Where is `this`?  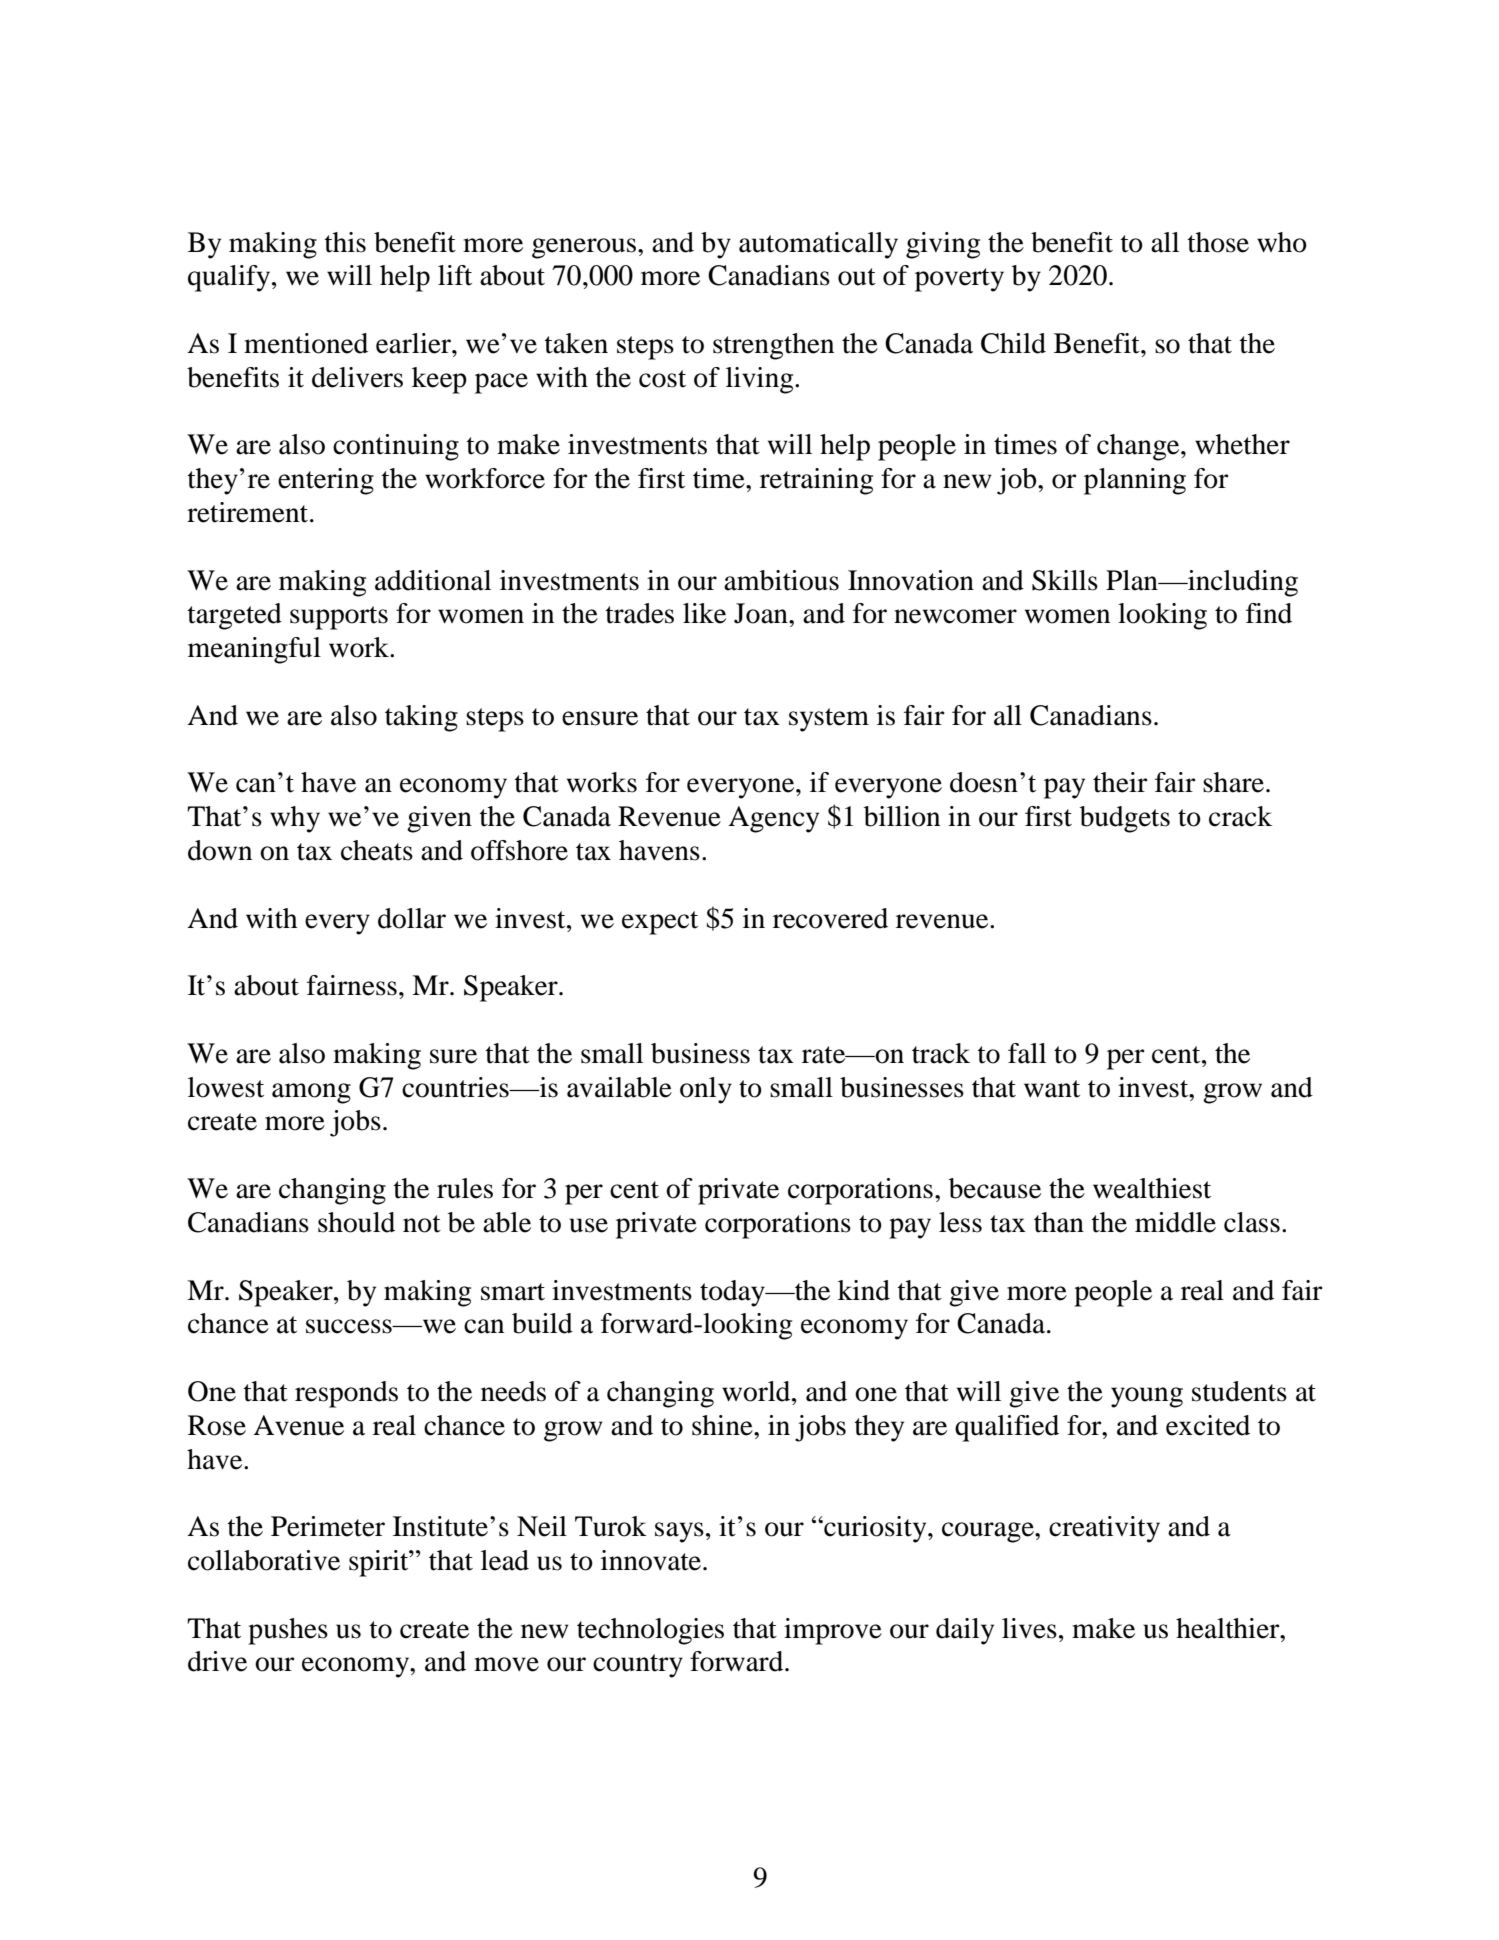 this is located at coordinates (345, 242).
